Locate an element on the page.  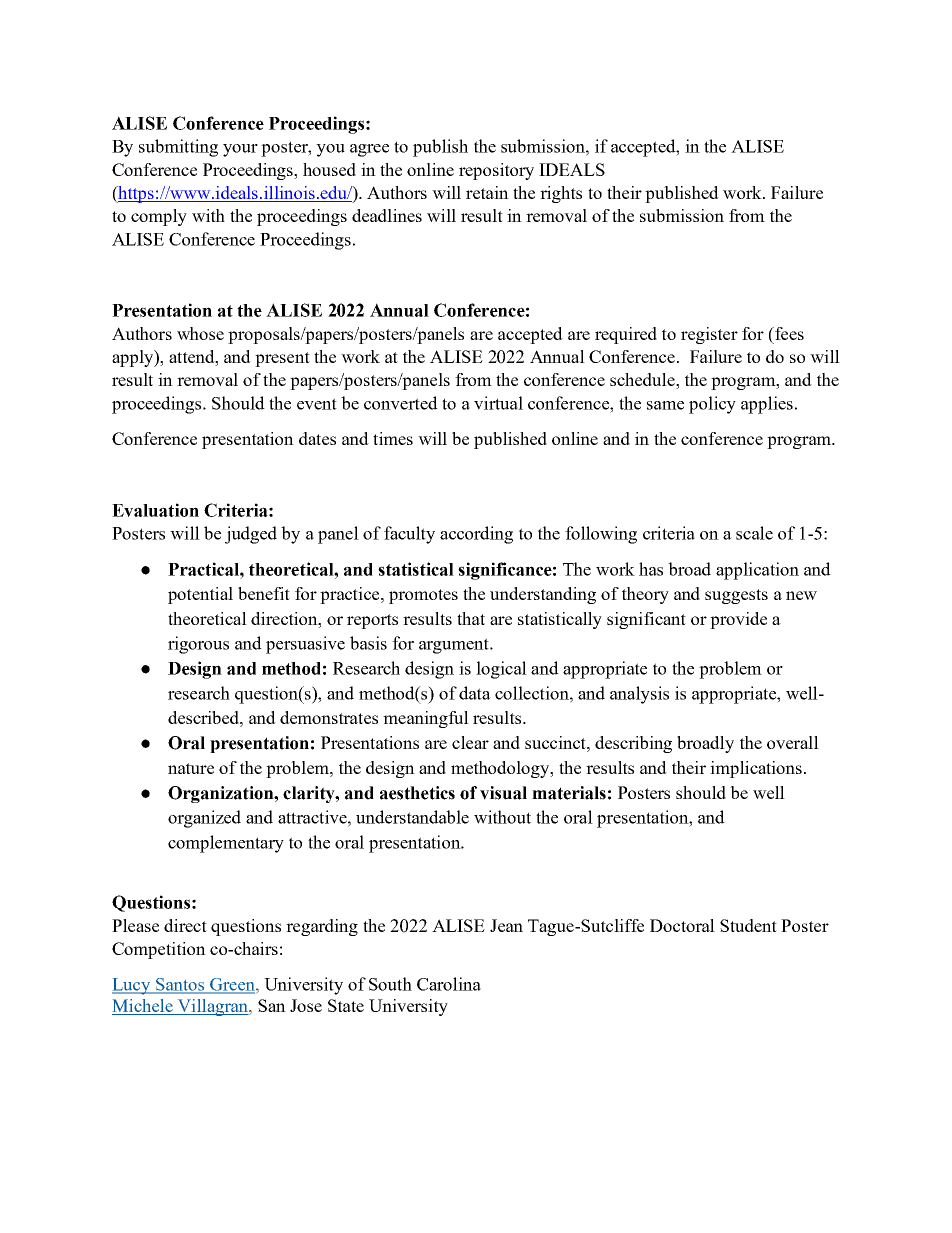
Carolina is located at coordinates (449, 984).
